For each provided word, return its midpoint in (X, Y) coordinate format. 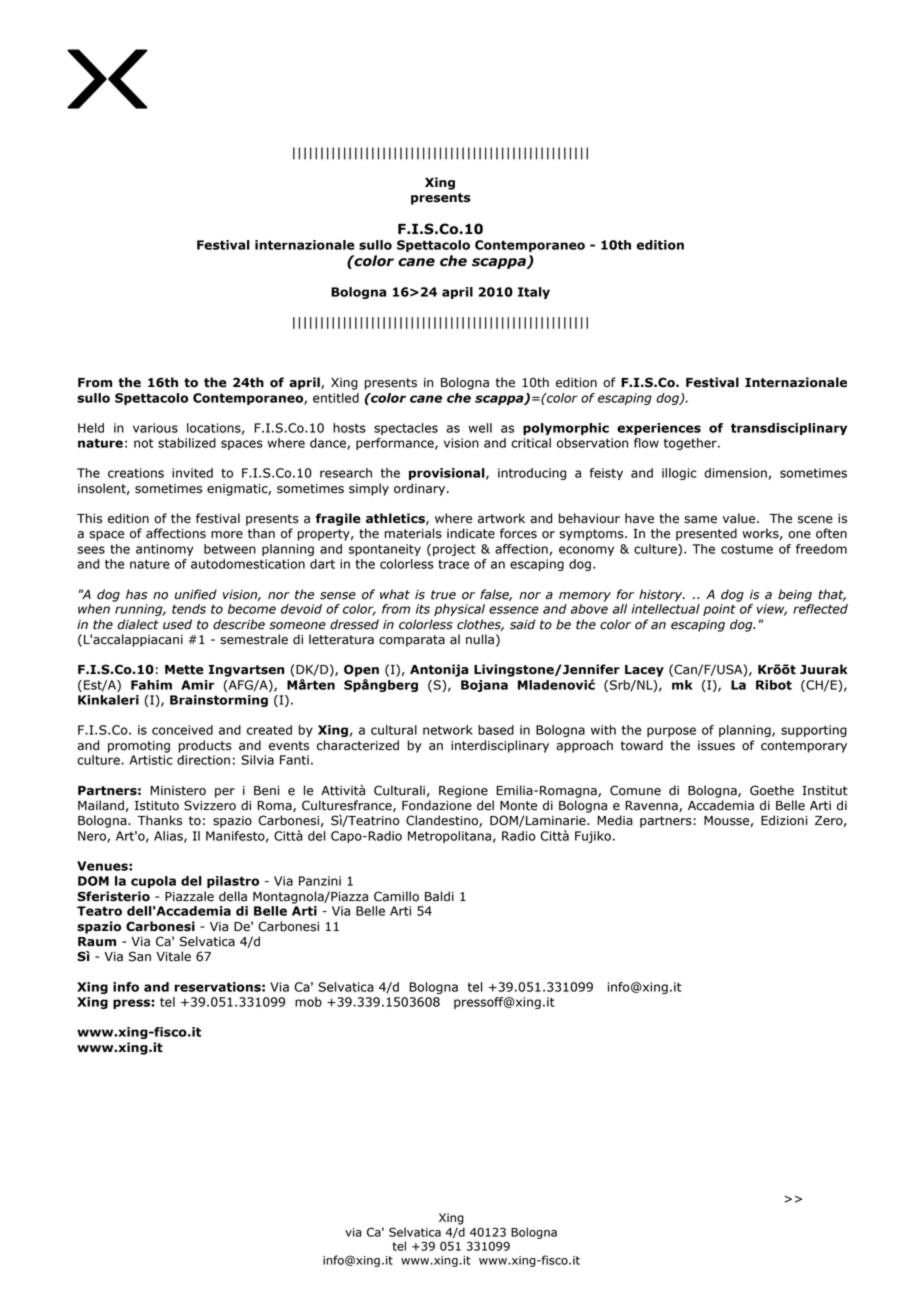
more (227, 535)
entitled (336, 398)
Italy (534, 293)
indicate (471, 533)
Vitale (173, 956)
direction (203, 760)
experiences (659, 429)
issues (716, 746)
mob (308, 1002)
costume (747, 549)
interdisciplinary (500, 746)
